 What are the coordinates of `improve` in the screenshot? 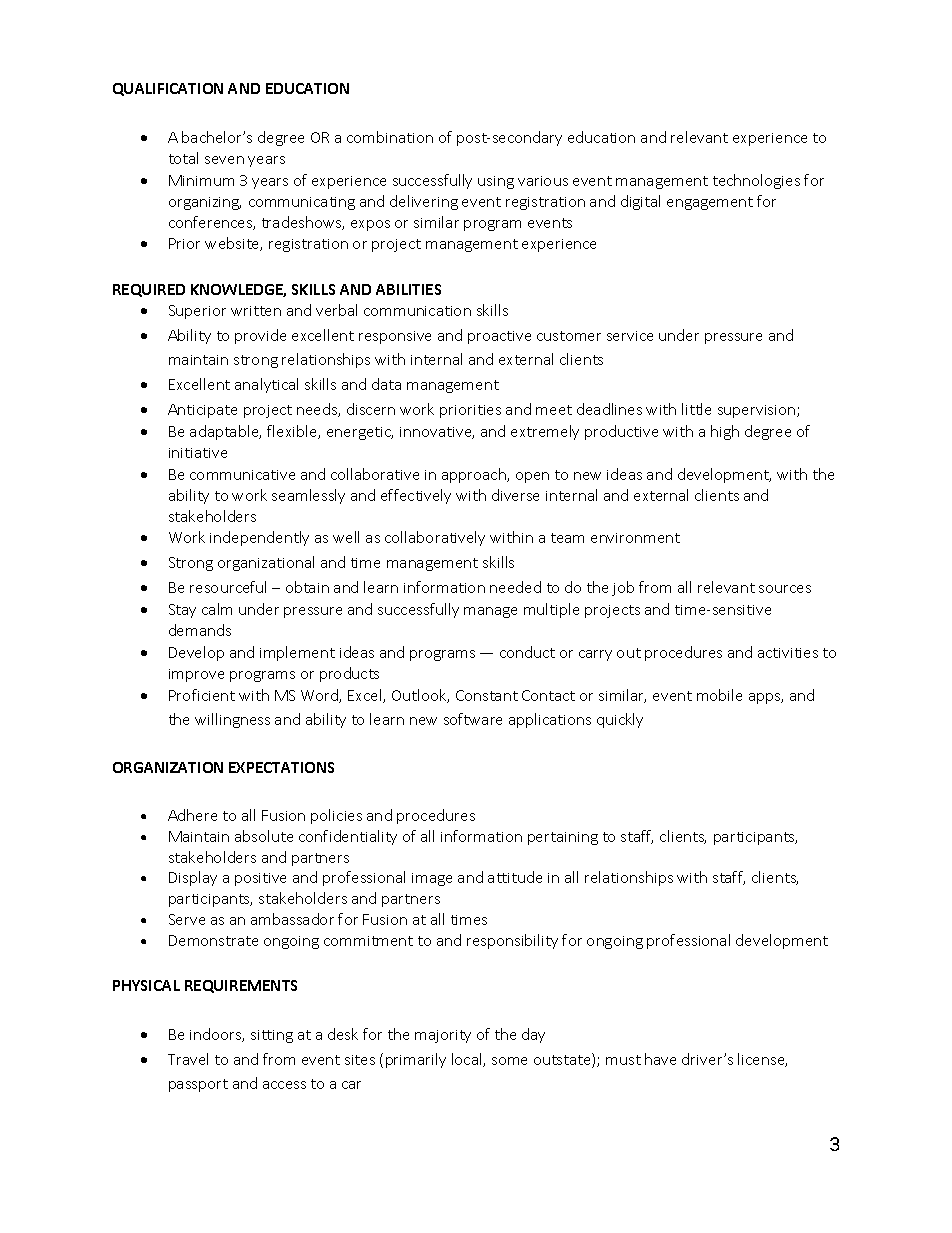 It's located at (196, 675).
